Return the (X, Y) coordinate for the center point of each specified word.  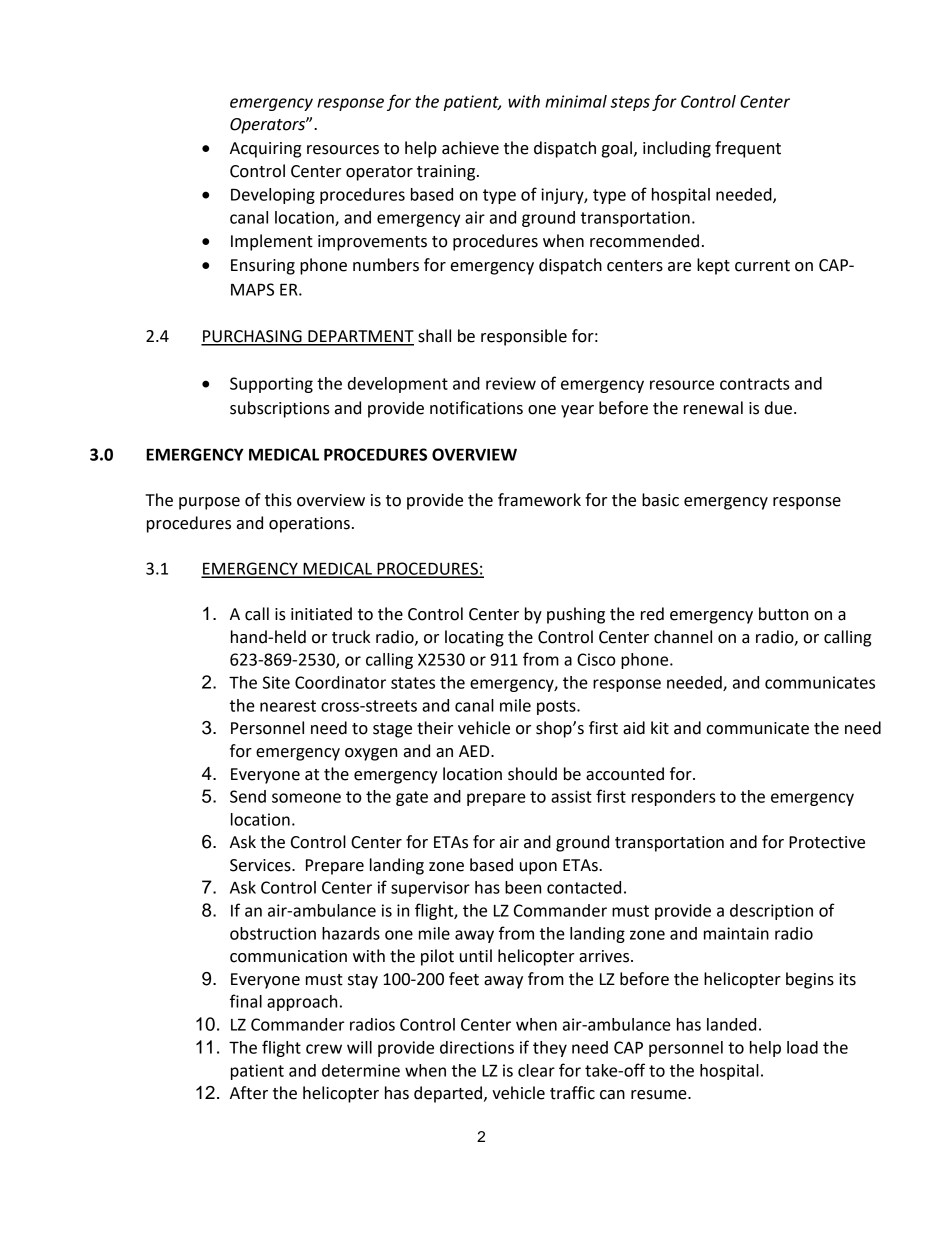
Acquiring (265, 150)
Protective (827, 842)
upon (538, 868)
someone (306, 798)
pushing (576, 615)
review (511, 383)
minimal (576, 101)
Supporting (271, 385)
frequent (748, 149)
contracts (755, 384)
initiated (321, 614)
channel (683, 637)
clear (536, 1070)
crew (324, 1049)
